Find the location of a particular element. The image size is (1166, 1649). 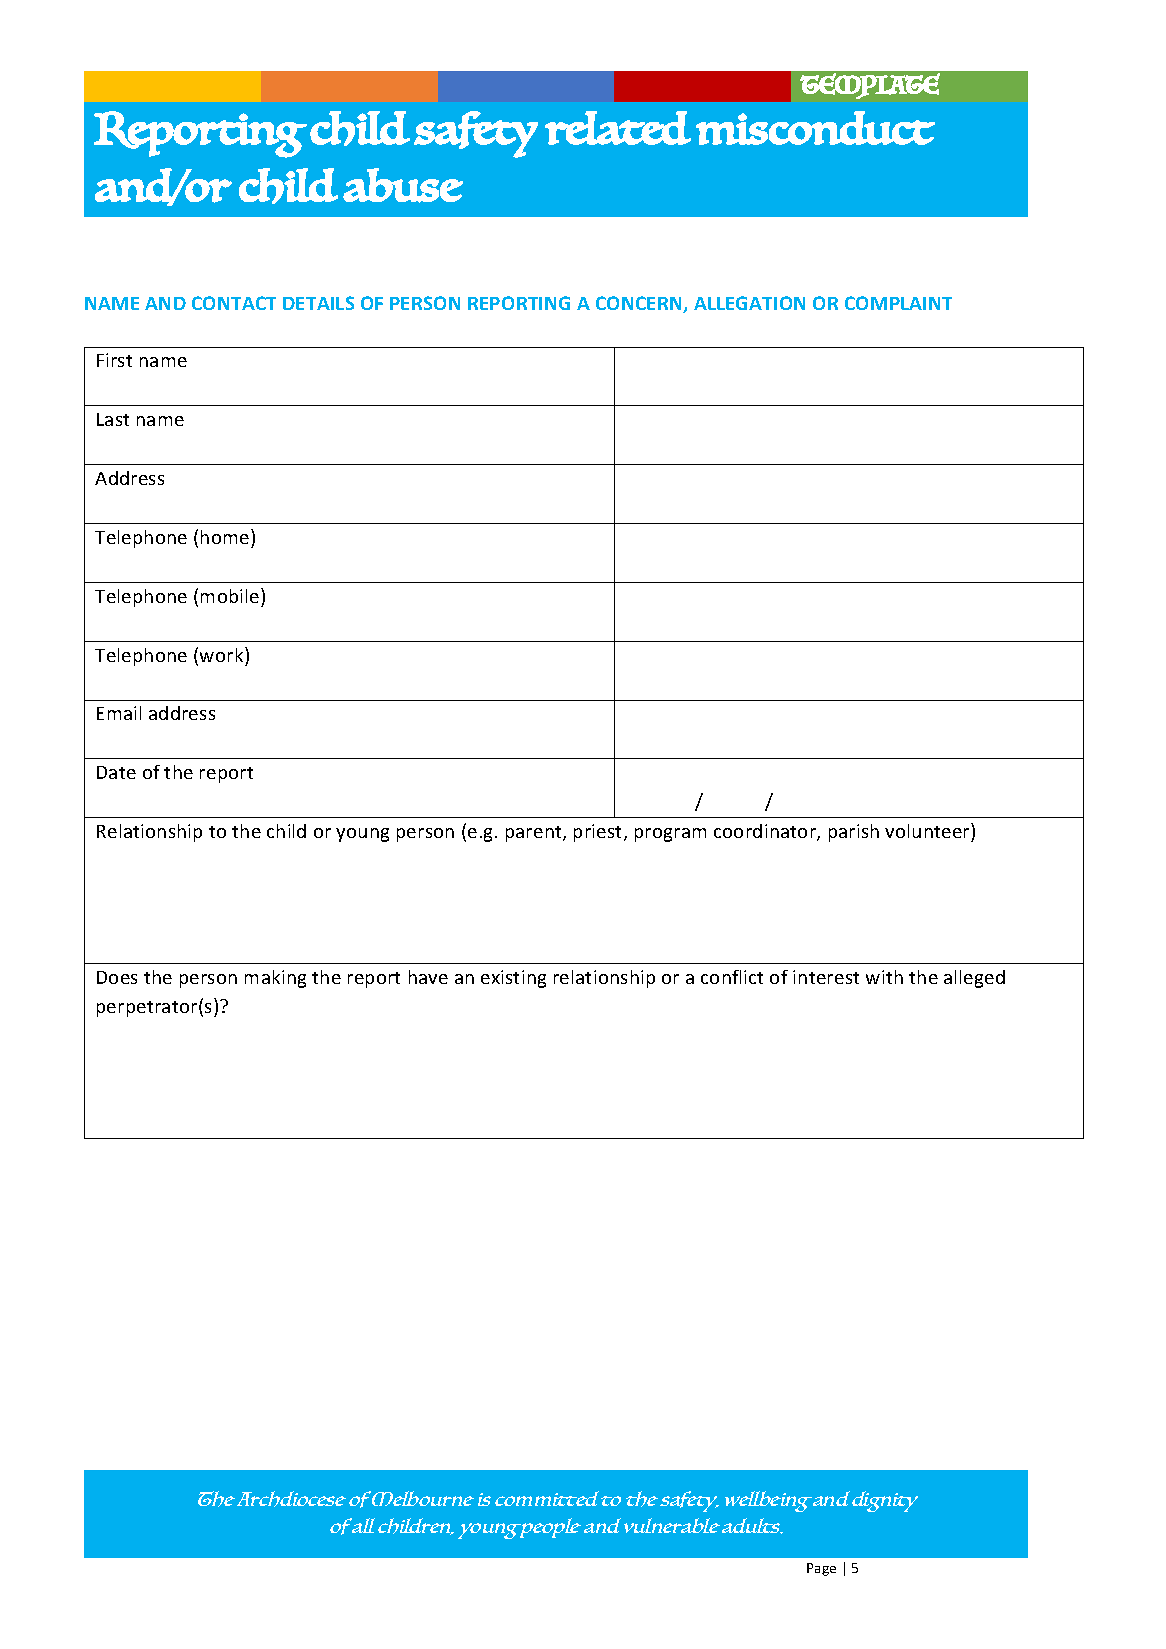

TEMPLATE is located at coordinates (870, 86).
